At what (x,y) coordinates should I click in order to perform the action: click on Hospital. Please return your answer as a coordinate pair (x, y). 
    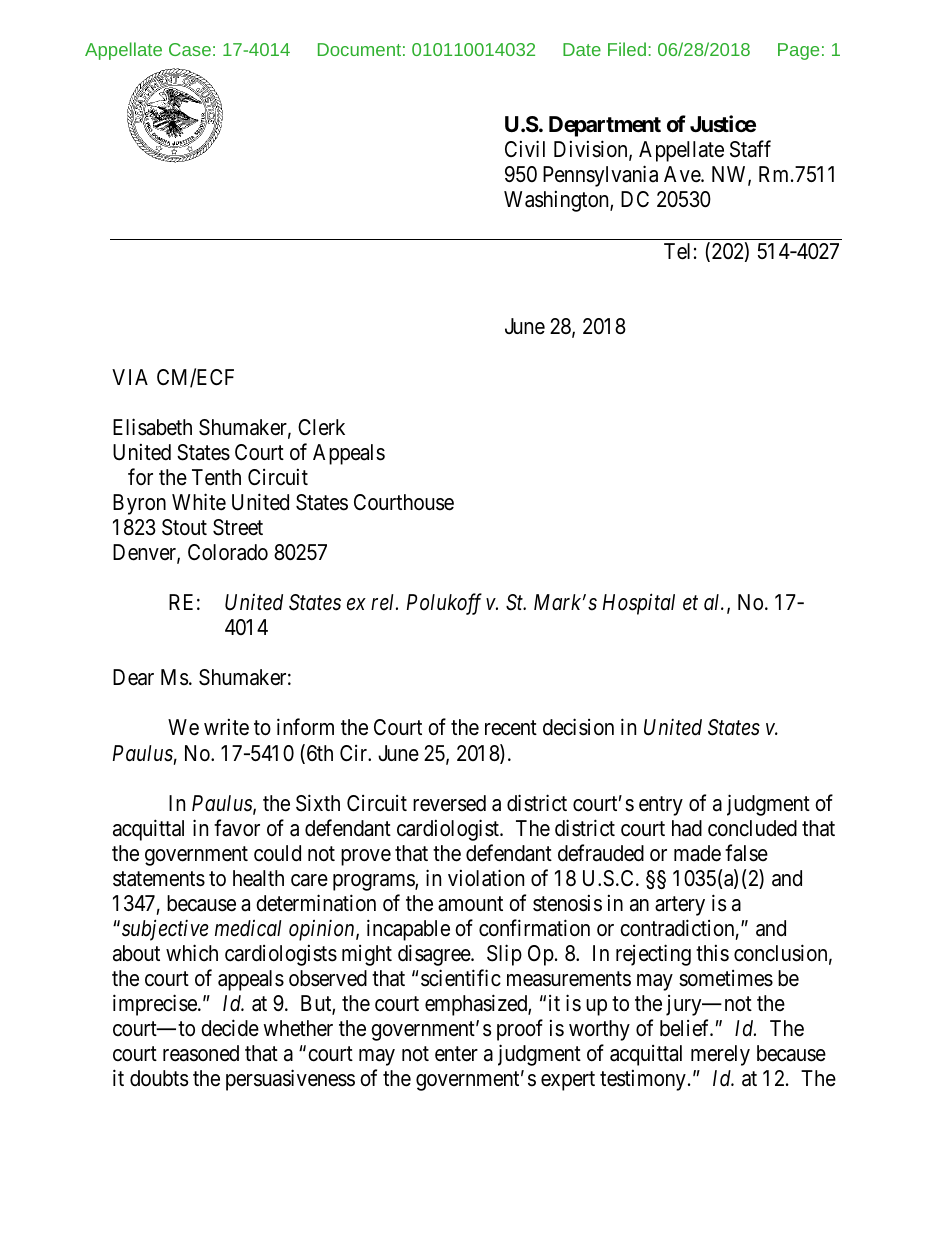
    Looking at the image, I should click on (639, 604).
